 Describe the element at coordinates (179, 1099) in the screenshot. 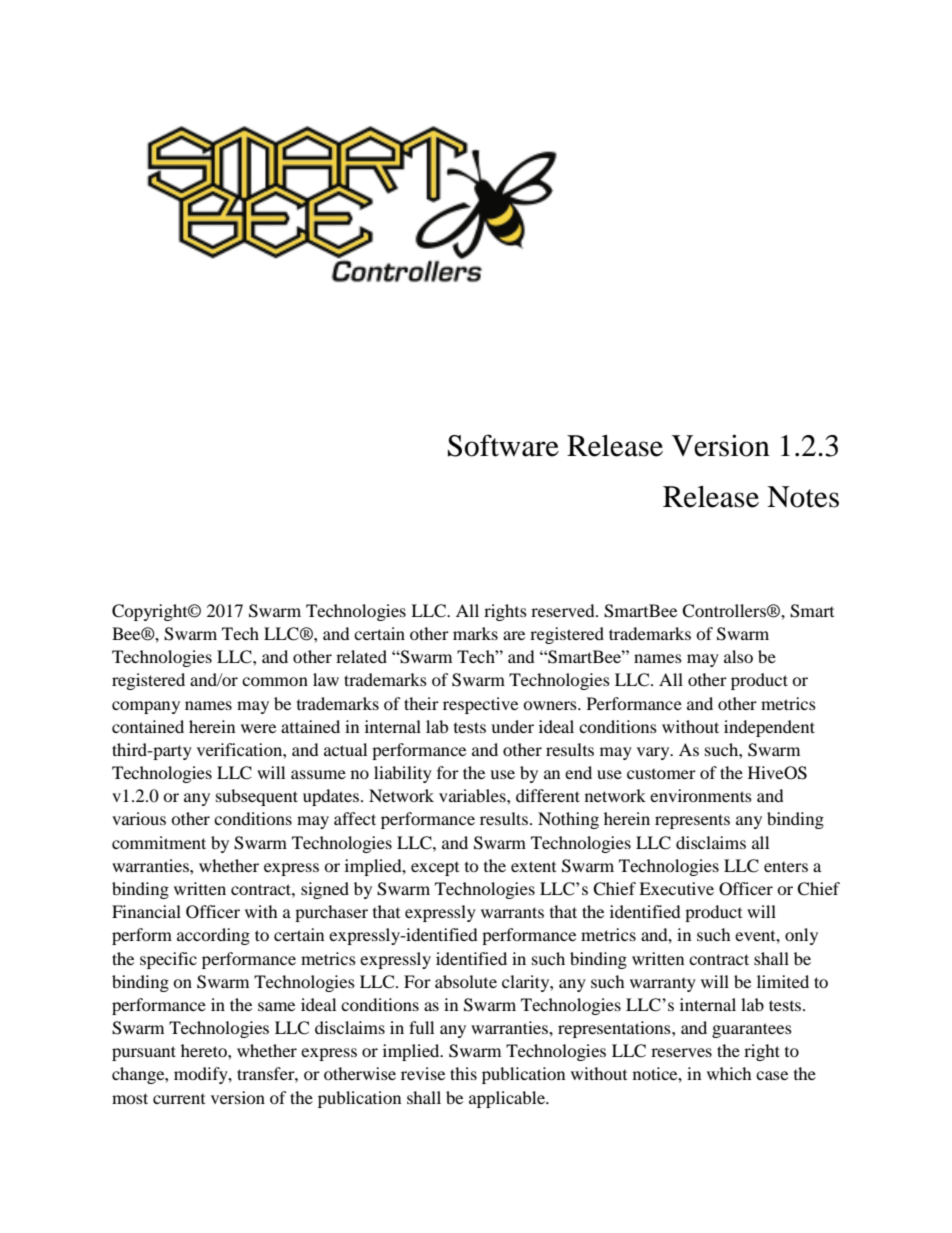

I see `current` at that location.
